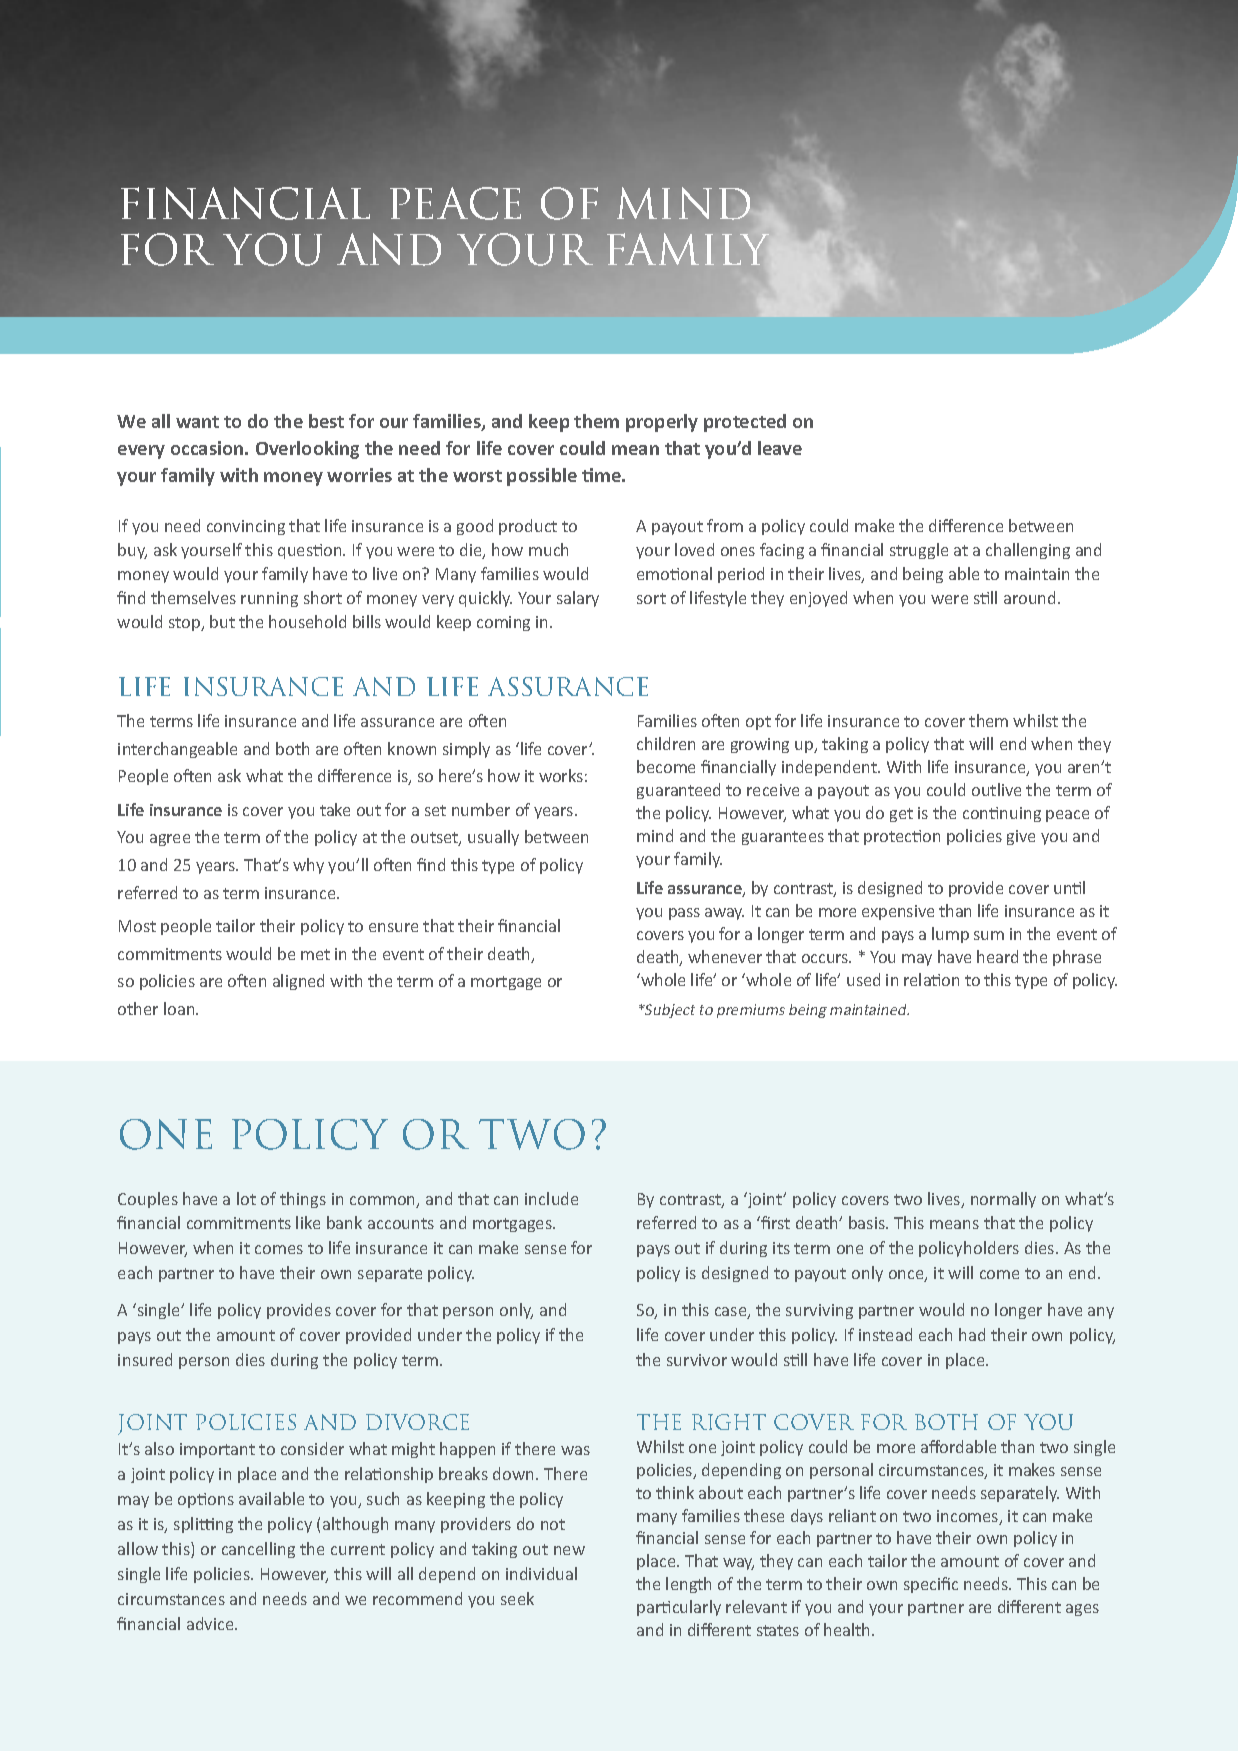 The width and height of the document is (1238, 1751). Describe the element at coordinates (542, 477) in the document. I see `possible` at that location.
